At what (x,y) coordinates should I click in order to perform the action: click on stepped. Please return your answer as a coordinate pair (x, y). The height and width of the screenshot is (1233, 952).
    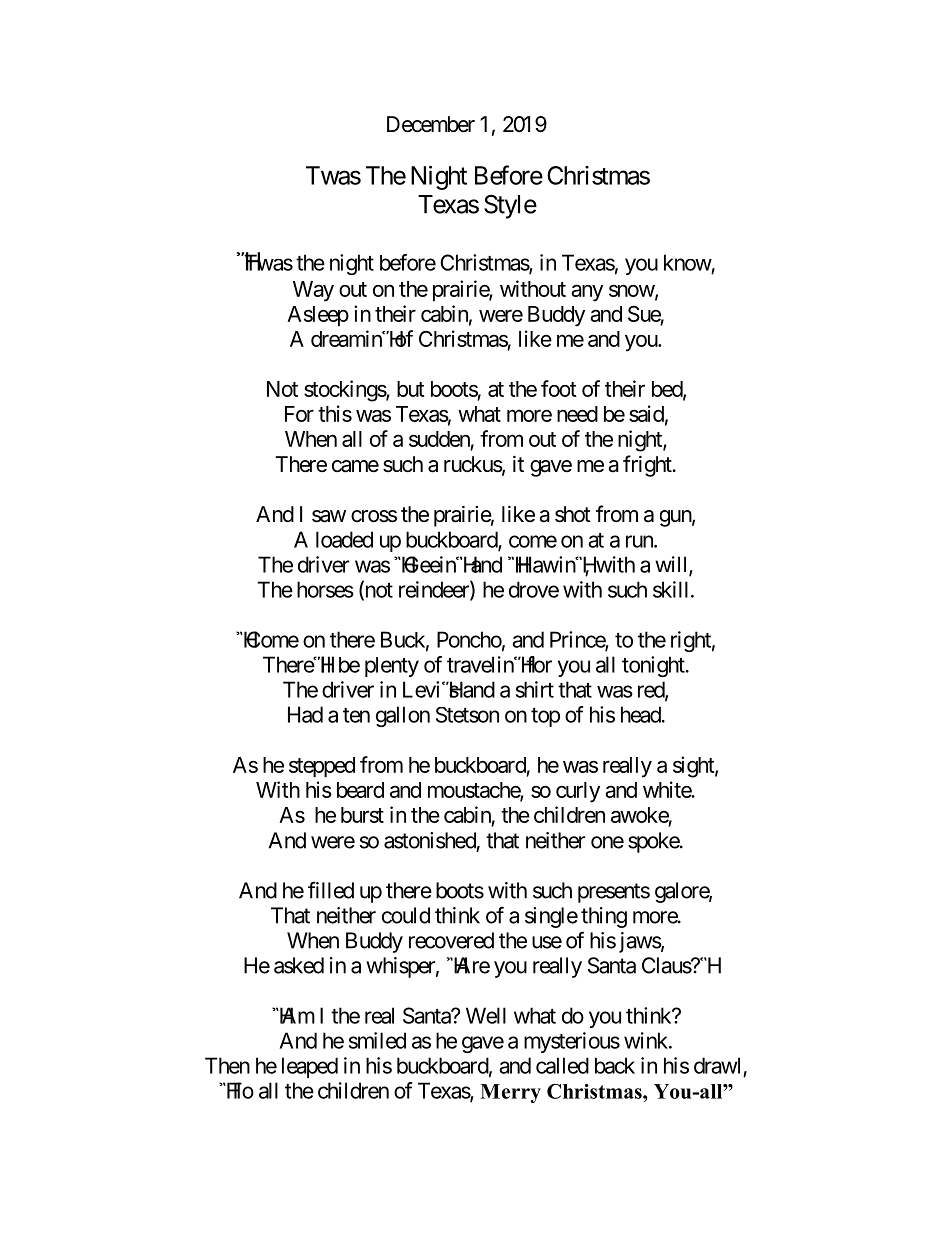
    Looking at the image, I should click on (322, 767).
